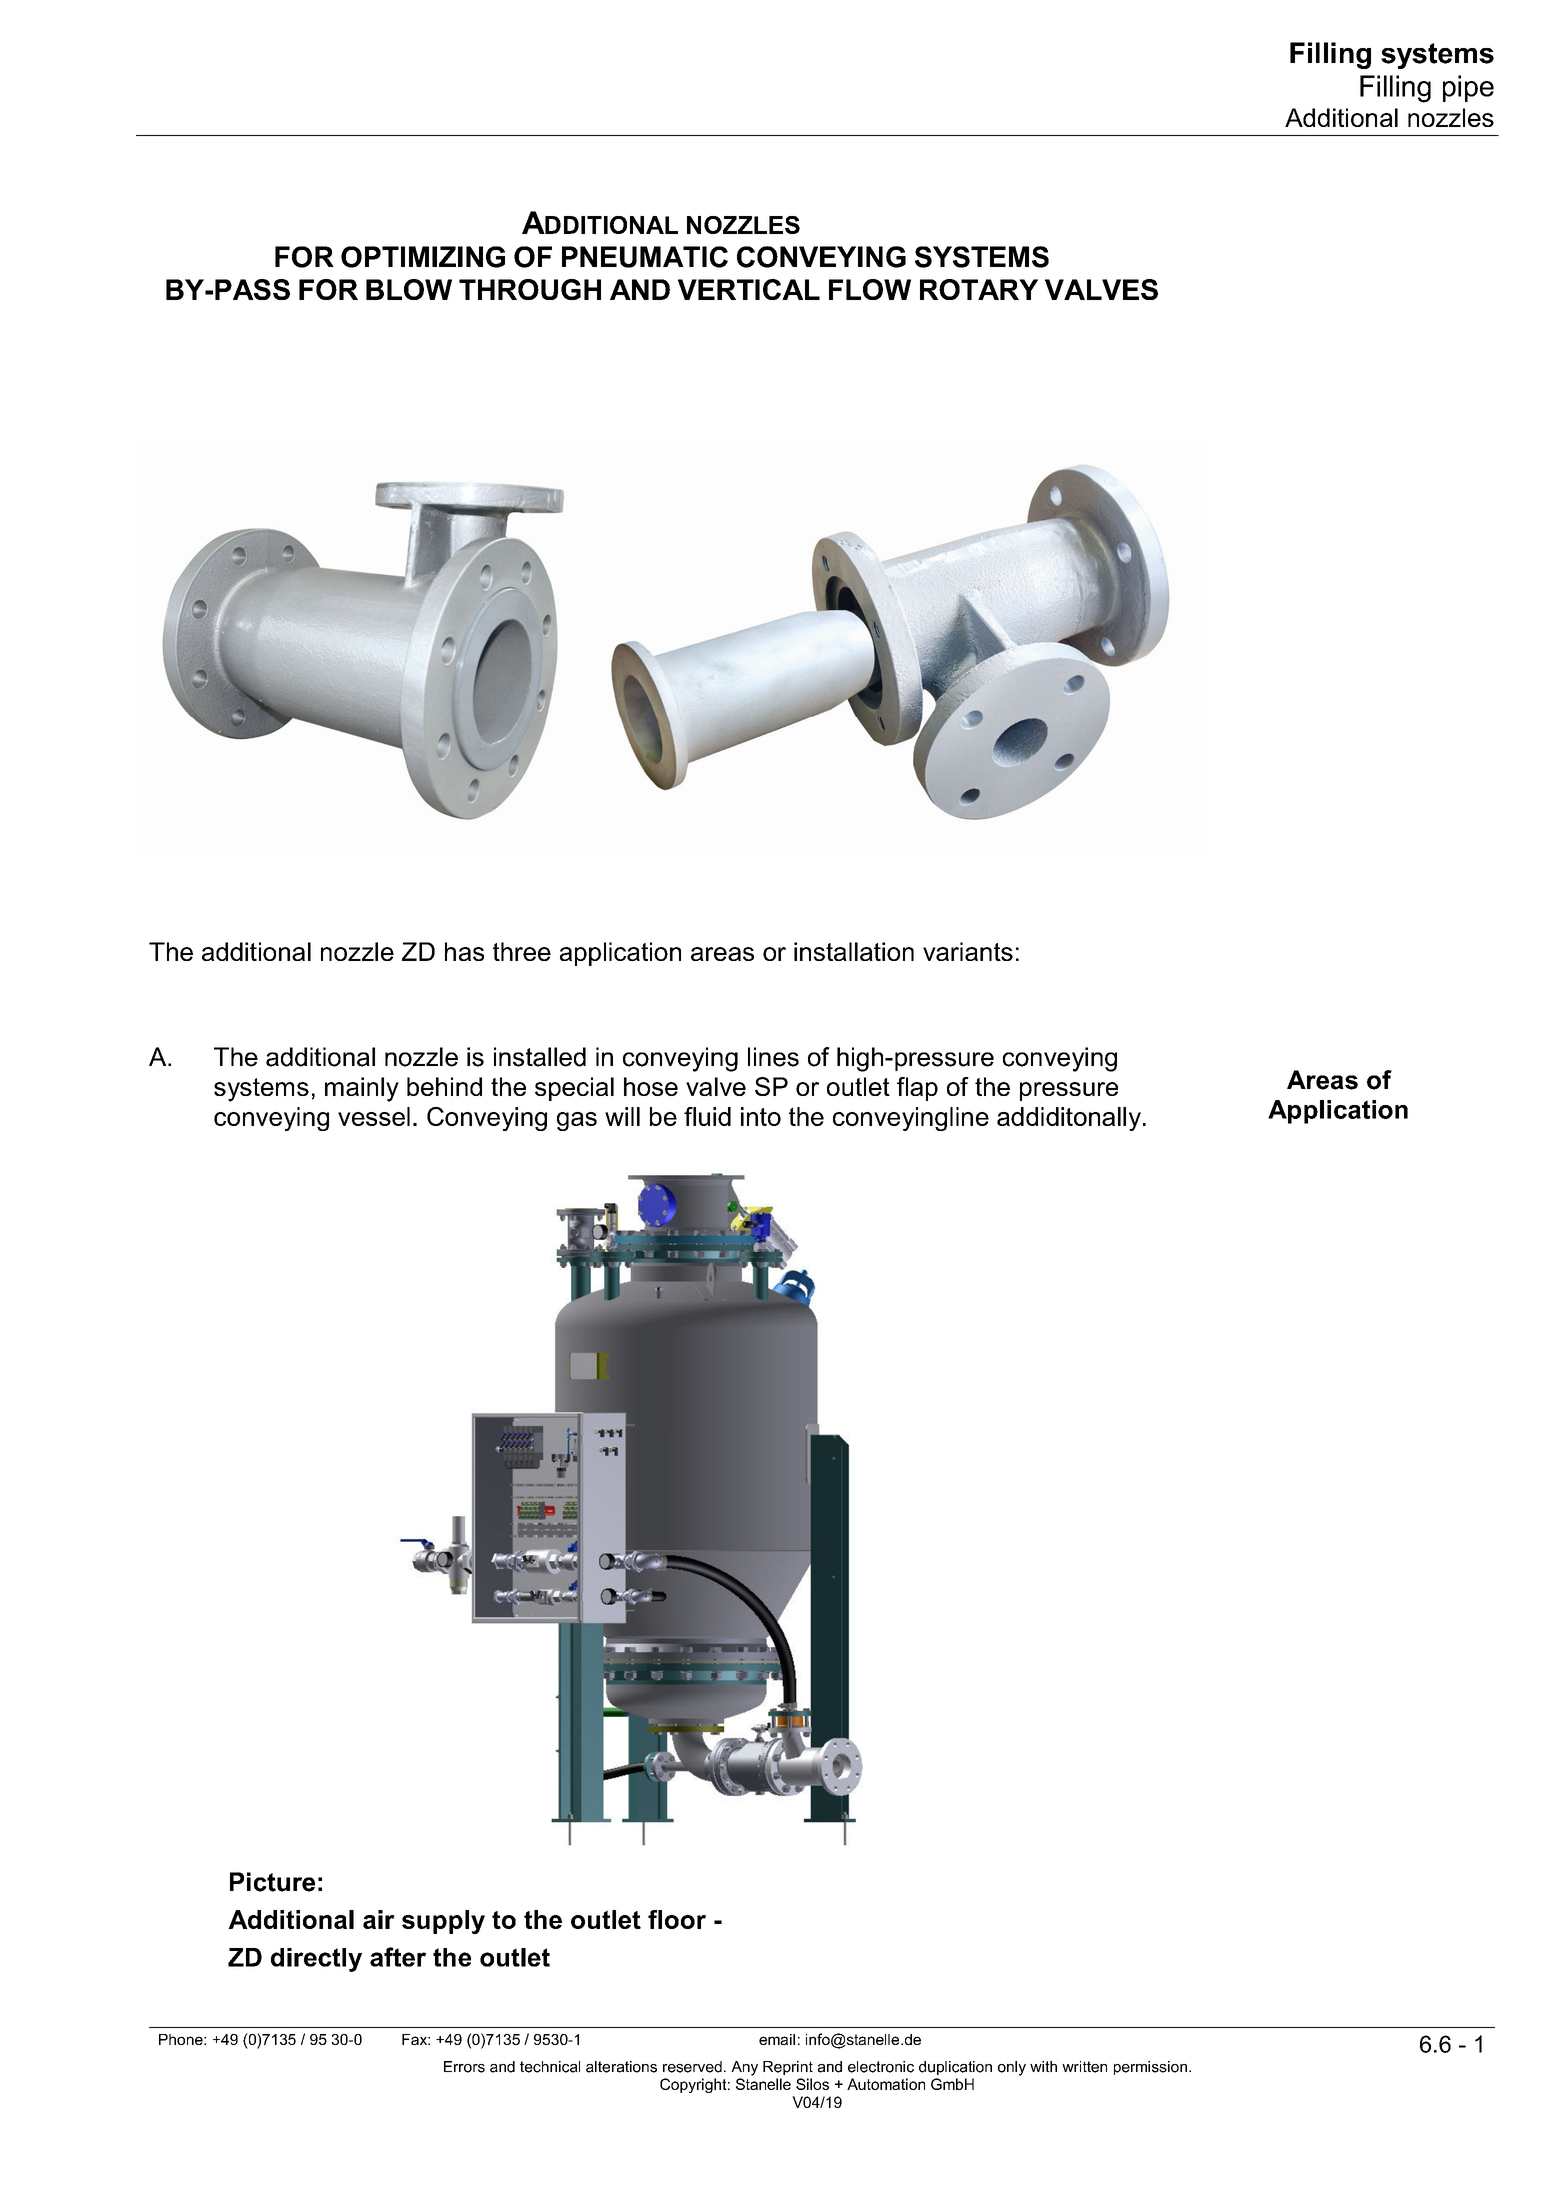  Describe the element at coordinates (444, 1086) in the page. I see `behind` at that location.
